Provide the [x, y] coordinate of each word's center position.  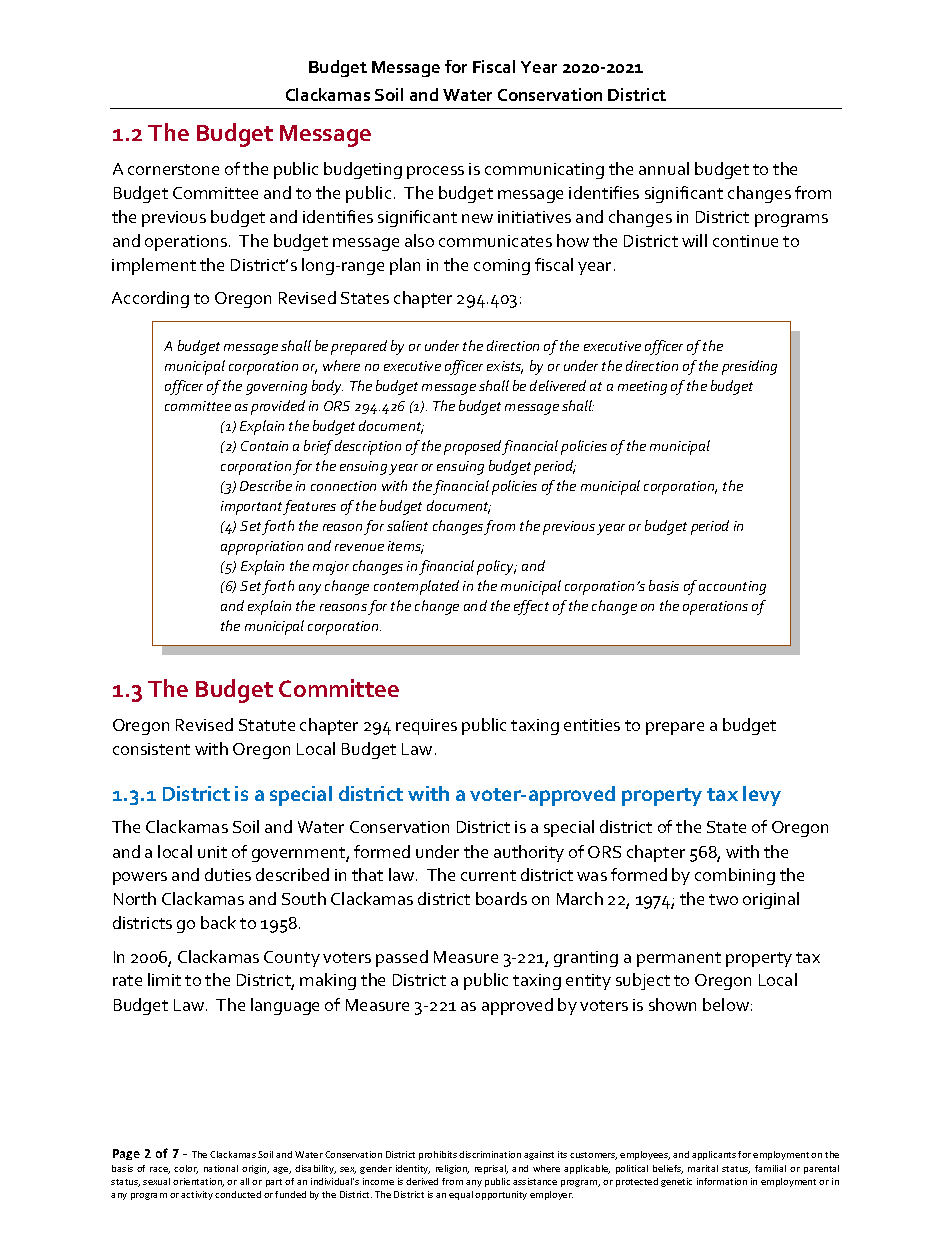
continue [745, 241]
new [477, 218]
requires [426, 727]
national [221, 1168]
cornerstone [173, 169]
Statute [267, 725]
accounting [732, 588]
